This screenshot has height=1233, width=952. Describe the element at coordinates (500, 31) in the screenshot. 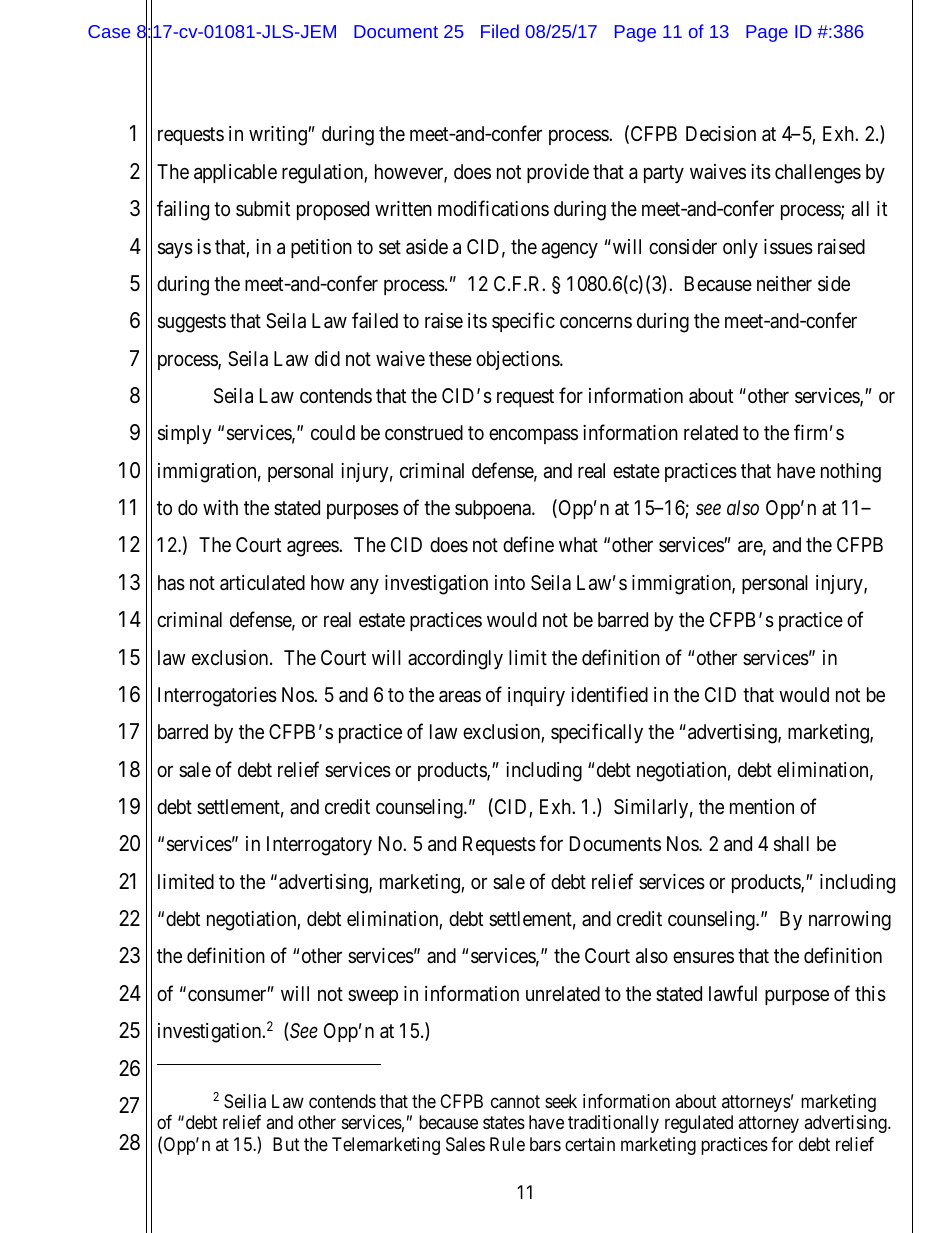

I see `Filed` at that location.
